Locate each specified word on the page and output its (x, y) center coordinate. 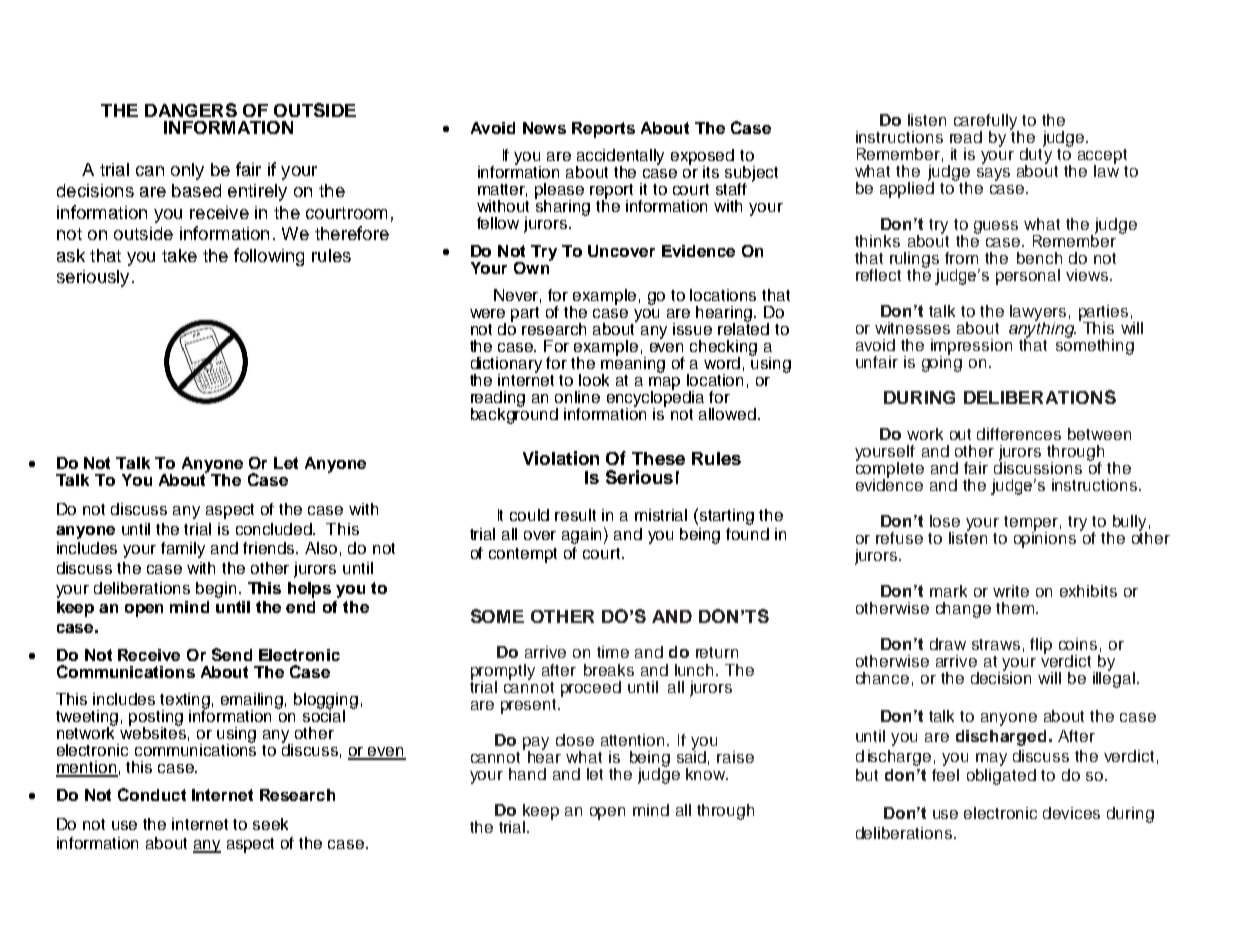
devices (1071, 813)
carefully (986, 123)
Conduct (152, 794)
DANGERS (191, 110)
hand (527, 774)
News (544, 128)
